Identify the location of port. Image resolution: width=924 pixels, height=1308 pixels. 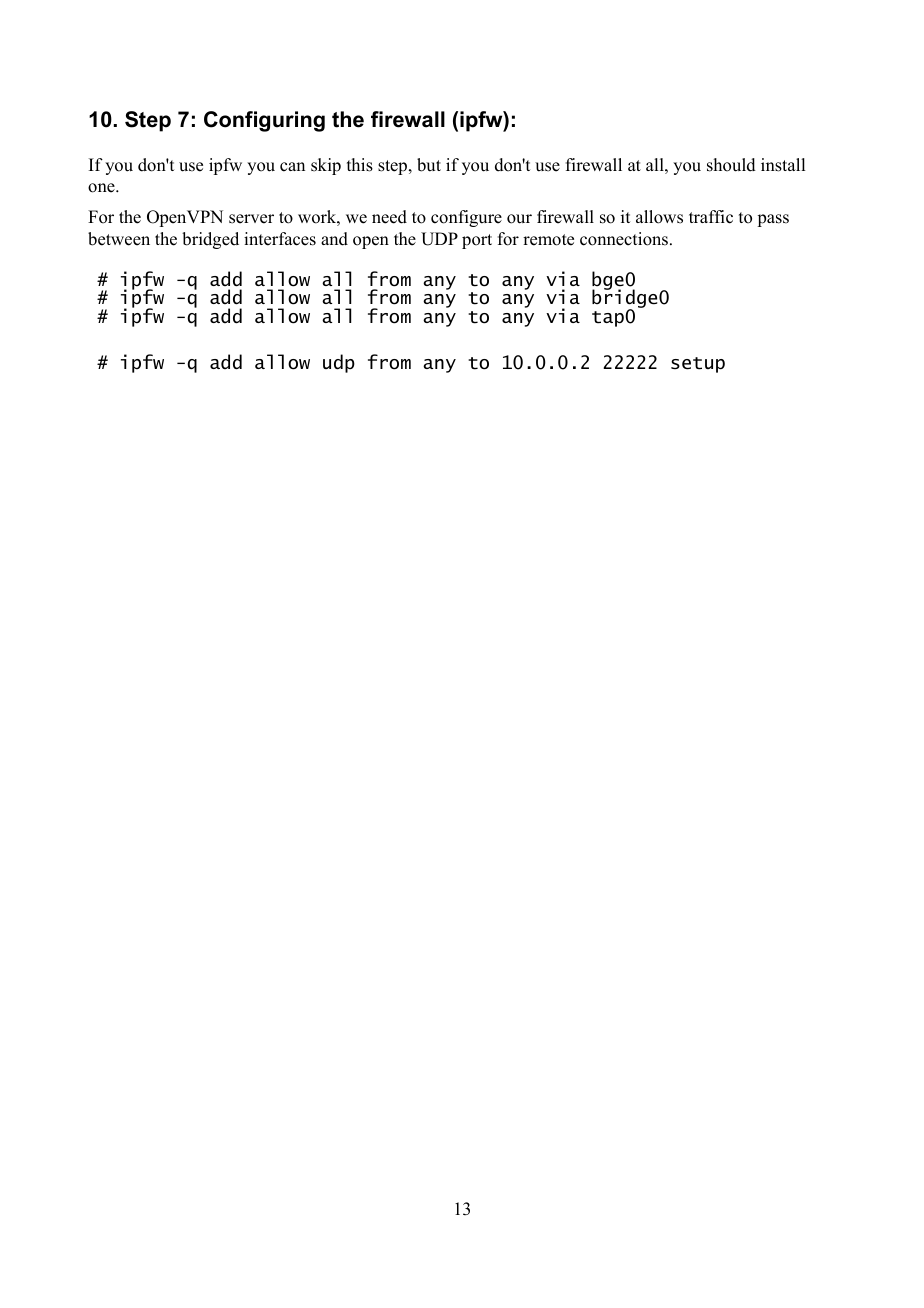
(477, 241).
